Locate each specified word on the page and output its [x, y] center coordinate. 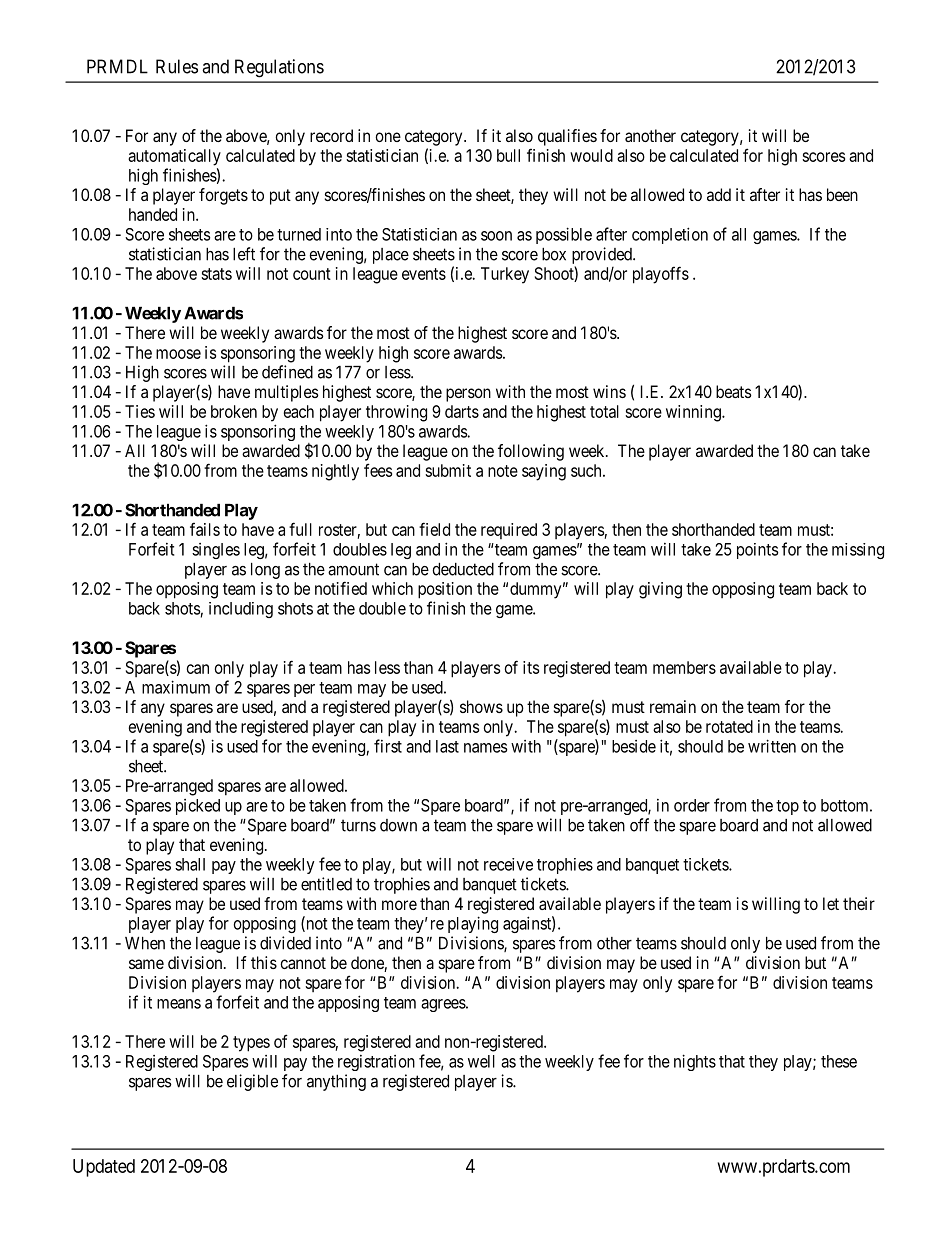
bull [508, 155]
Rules [177, 66]
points [757, 551]
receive [508, 864]
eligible [252, 1082]
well [481, 1061]
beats [734, 391]
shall [190, 864]
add [719, 194]
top [787, 807]
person [468, 395]
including [241, 610]
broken [234, 411]
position [445, 590]
